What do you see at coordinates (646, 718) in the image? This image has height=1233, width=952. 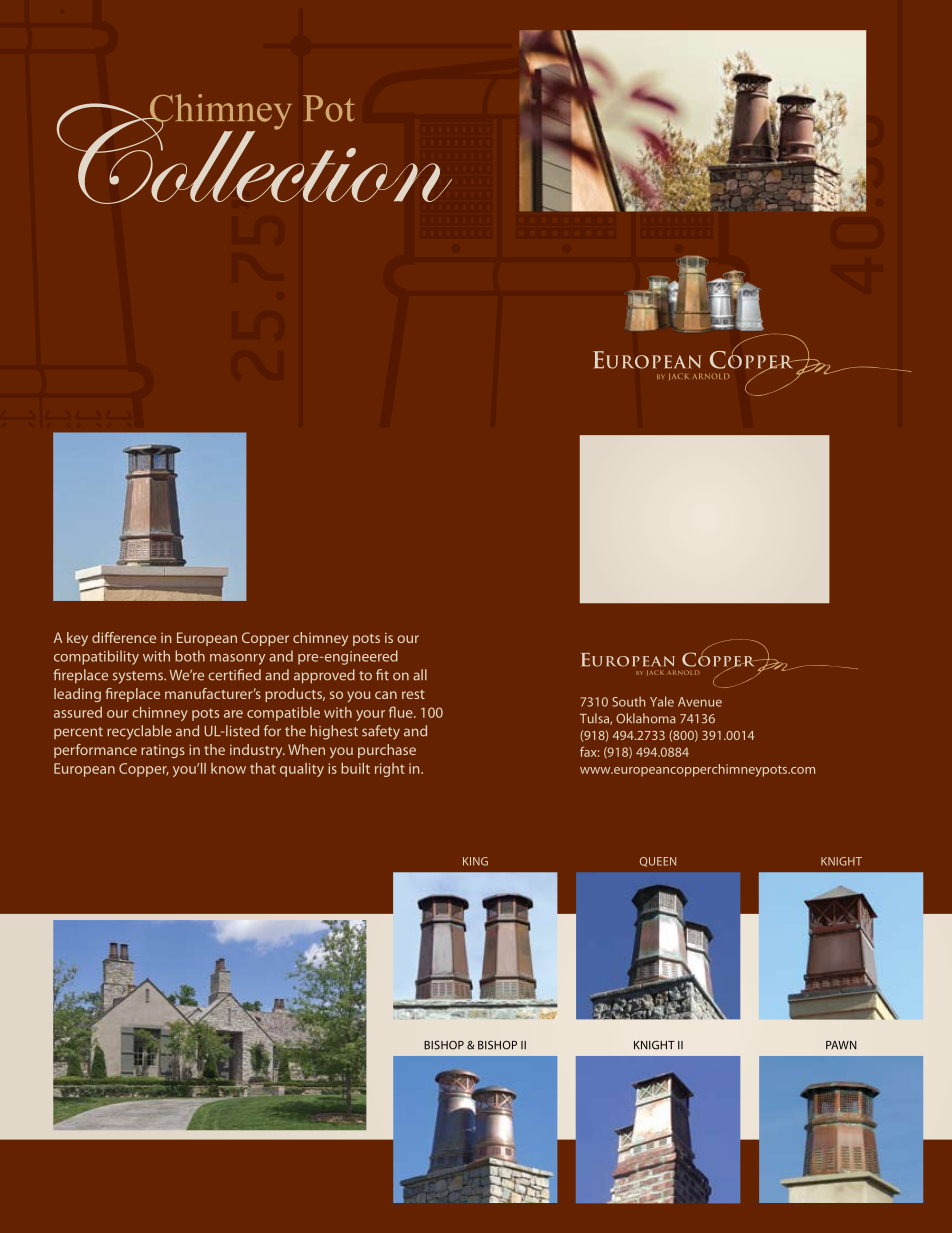 I see `Oklahoma` at bounding box center [646, 718].
